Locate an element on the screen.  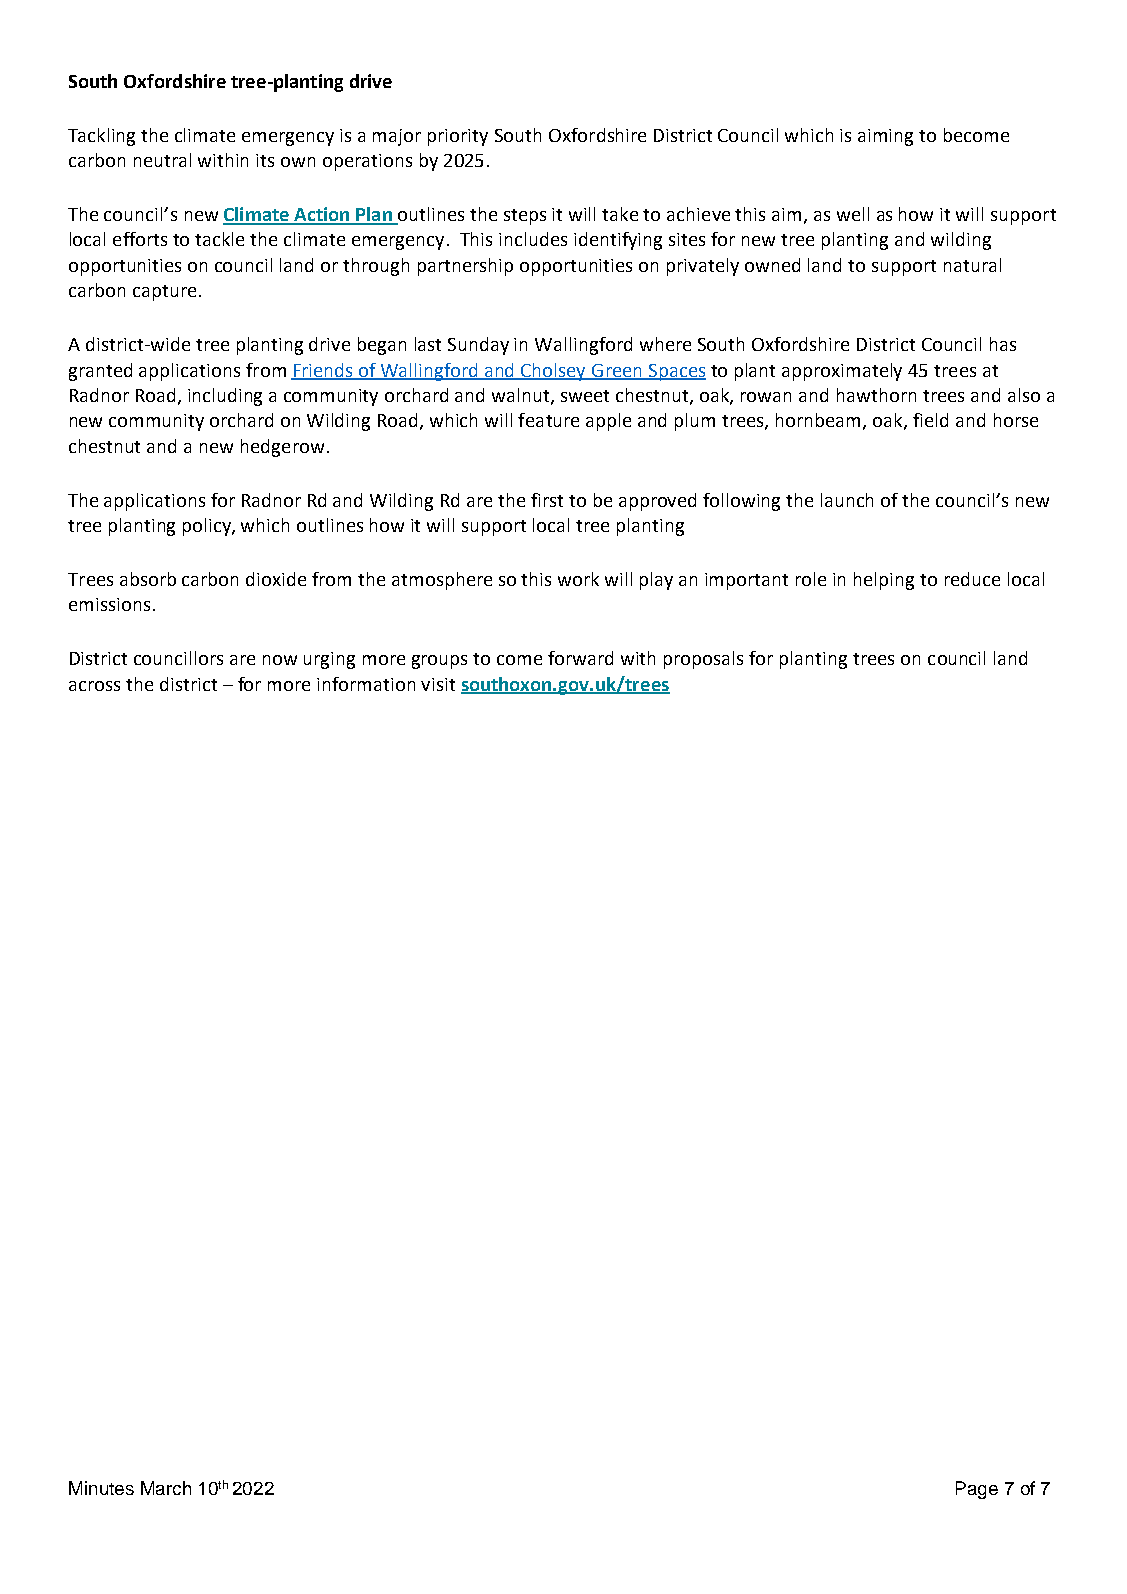
launch is located at coordinates (847, 500).
